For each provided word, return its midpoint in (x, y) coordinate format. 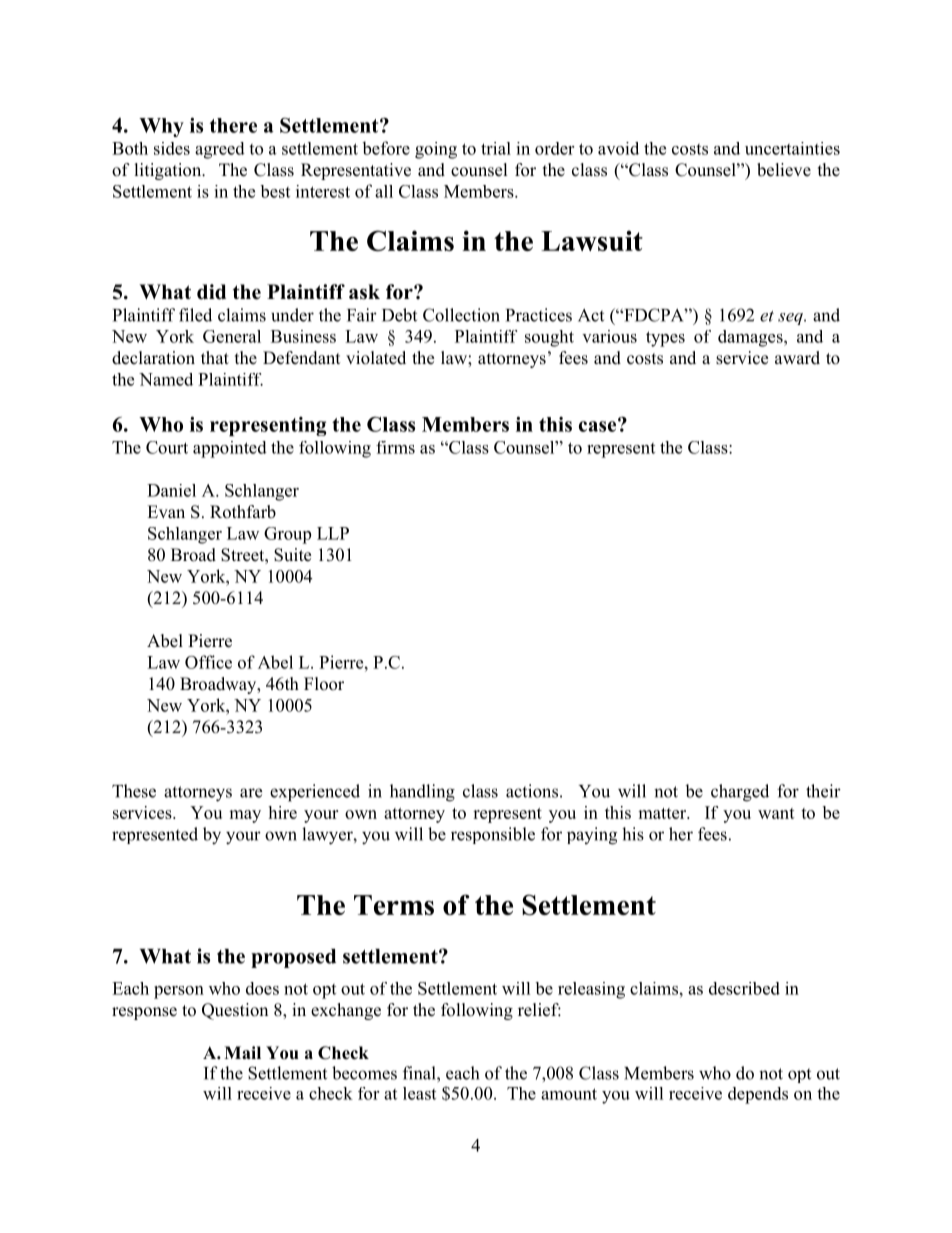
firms (395, 447)
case (599, 425)
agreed (220, 150)
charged (740, 793)
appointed (230, 449)
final (420, 1073)
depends (758, 1095)
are (251, 793)
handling (422, 793)
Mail (242, 1052)
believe (784, 170)
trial (496, 148)
